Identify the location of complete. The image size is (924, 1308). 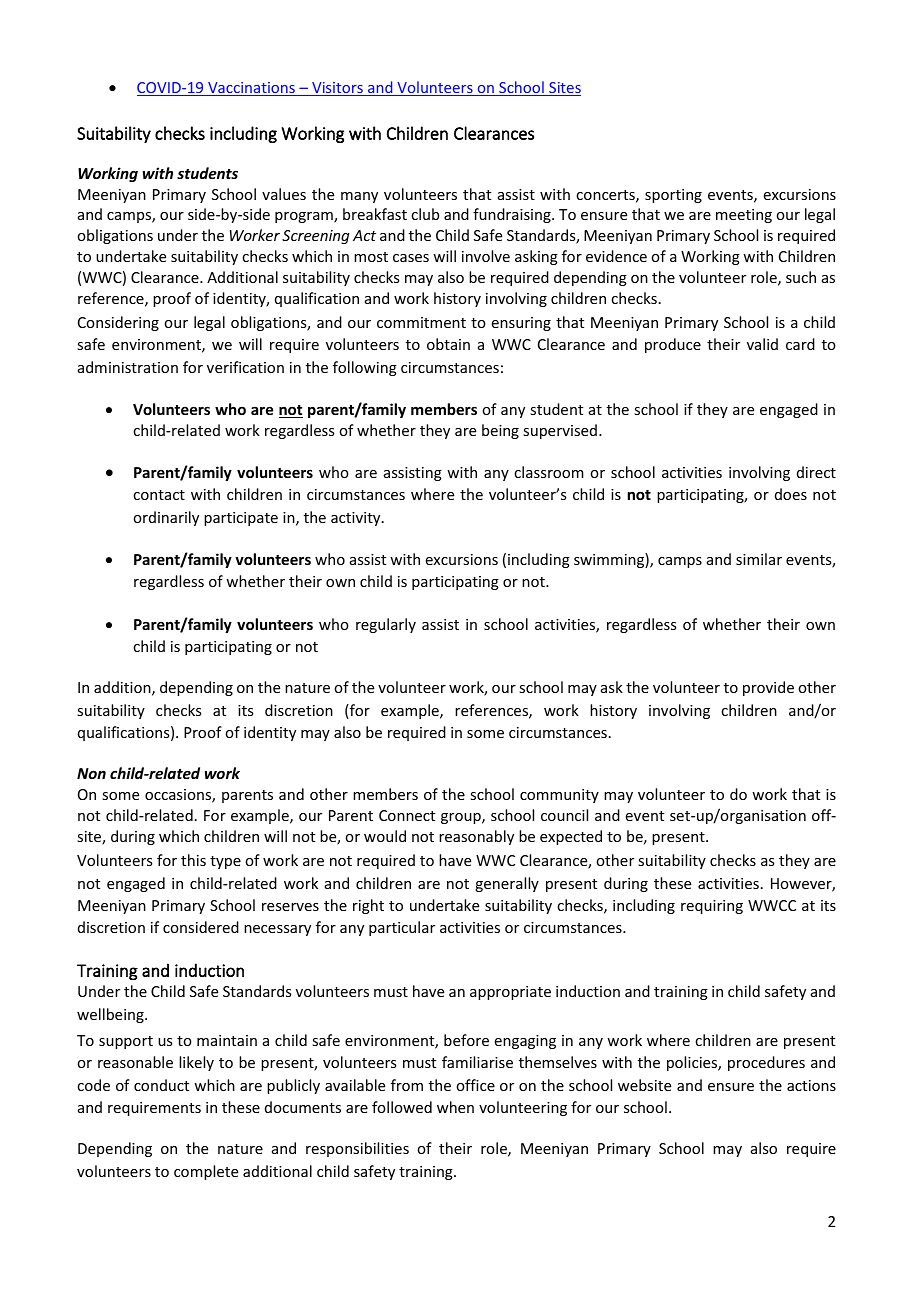
(206, 1172).
